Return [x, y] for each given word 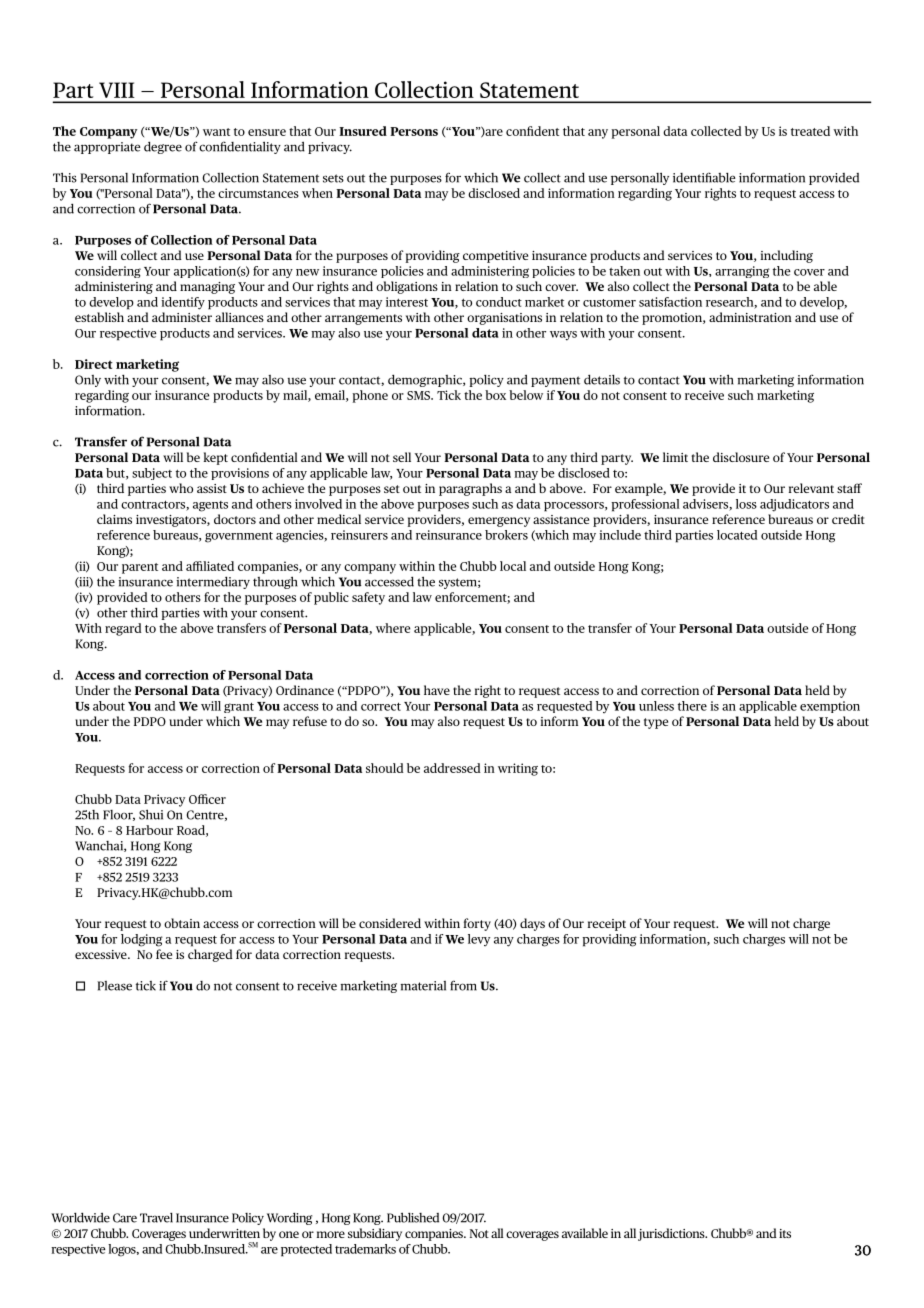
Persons [414, 131]
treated [810, 131]
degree [163, 147]
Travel [156, 1218]
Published [413, 1217]
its [785, 1233]
